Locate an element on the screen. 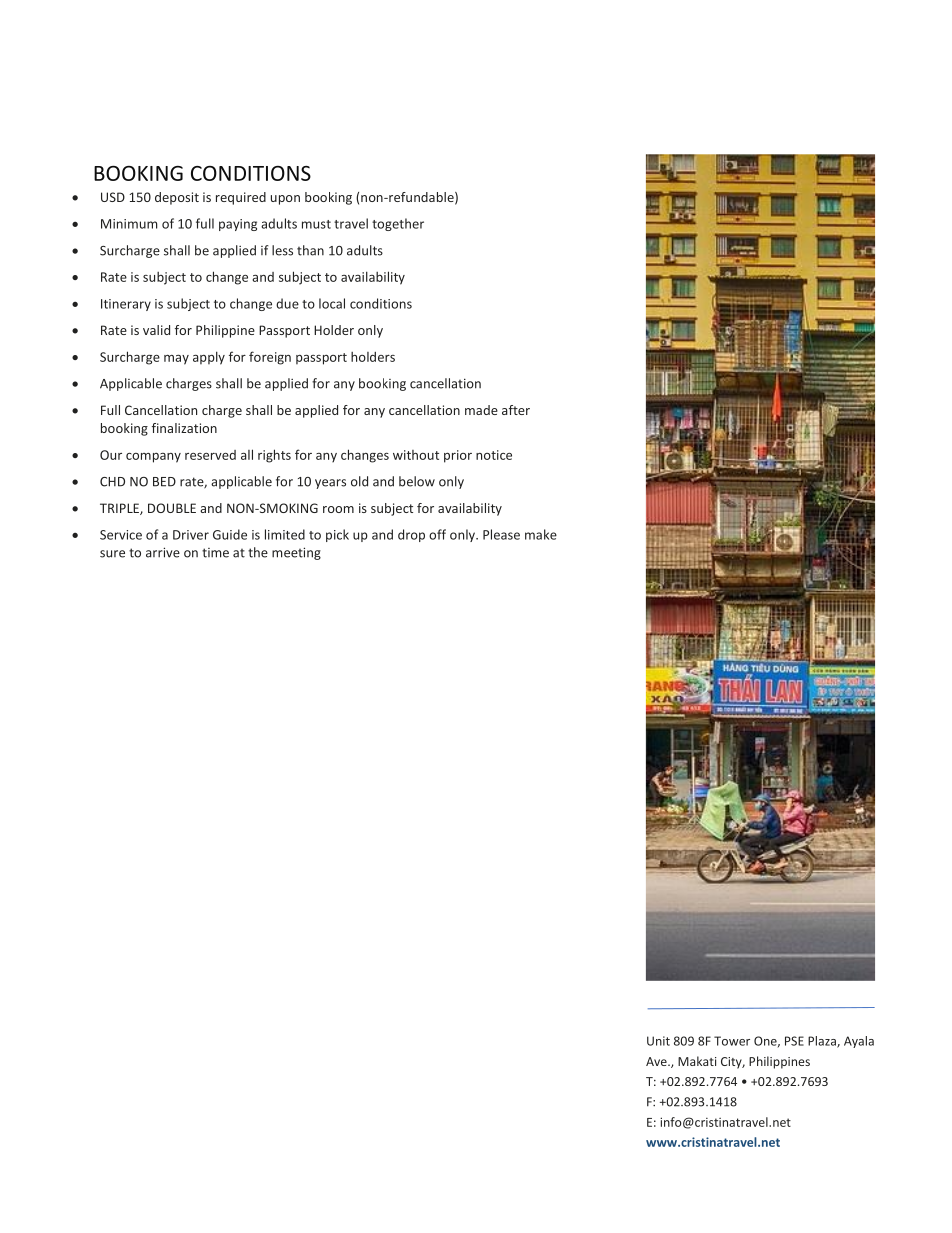 Image resolution: width=952 pixels, height=1233 pixels. apply is located at coordinates (209, 358).
